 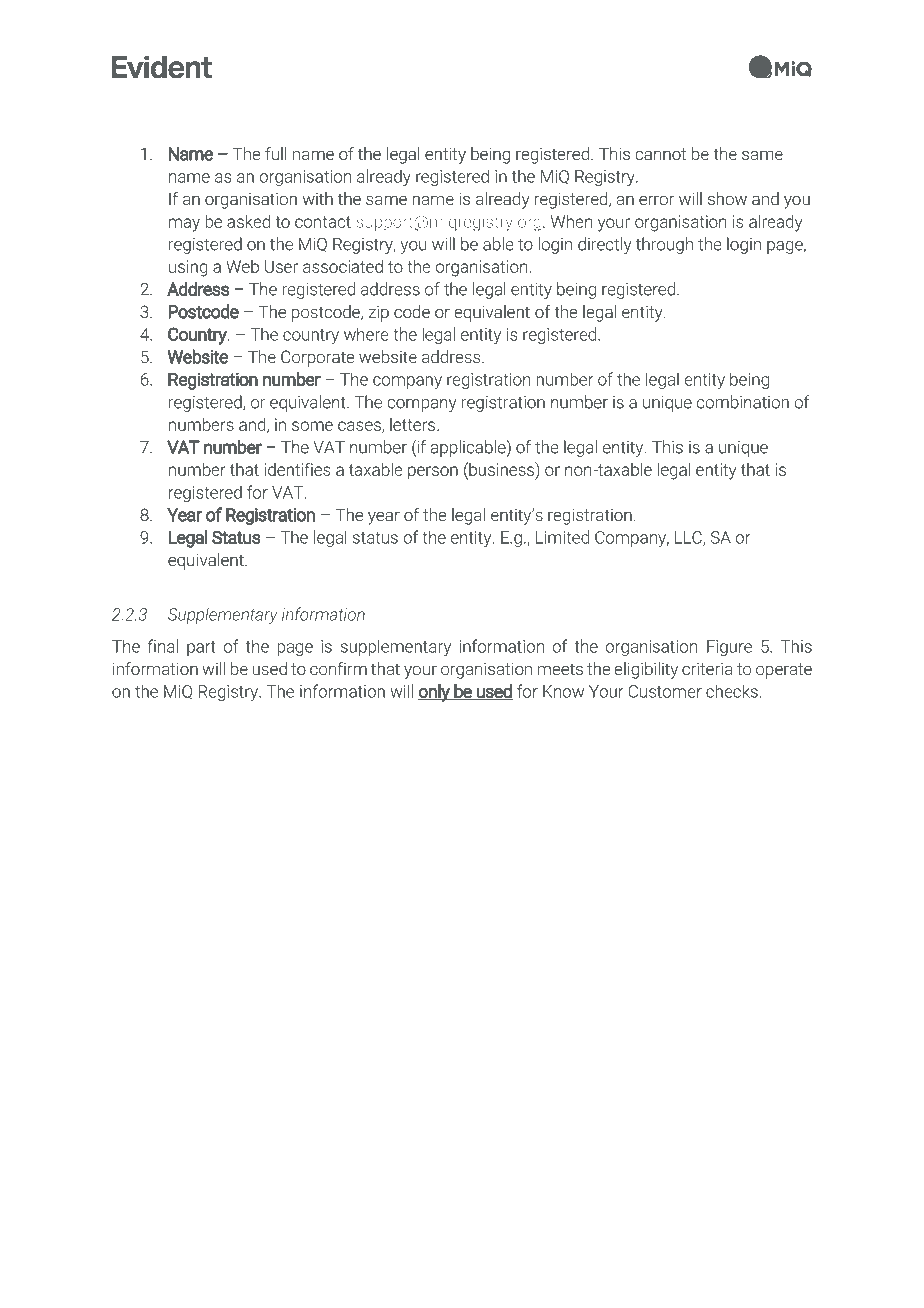 I want to click on part, so click(x=201, y=648).
